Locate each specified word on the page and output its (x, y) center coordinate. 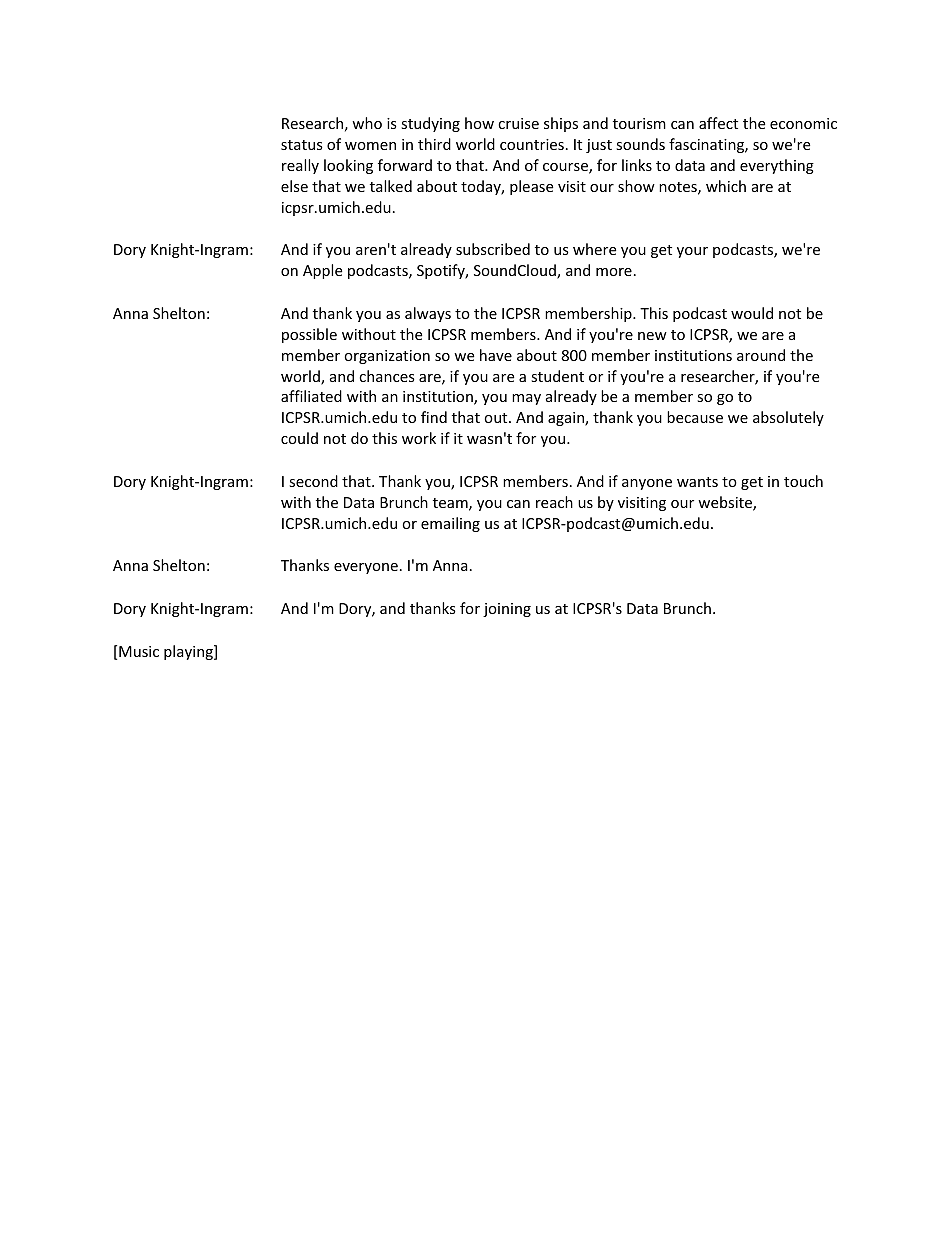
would (752, 313)
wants (697, 482)
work (419, 438)
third (434, 144)
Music (139, 651)
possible (309, 335)
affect (718, 123)
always (428, 314)
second (313, 481)
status (302, 145)
